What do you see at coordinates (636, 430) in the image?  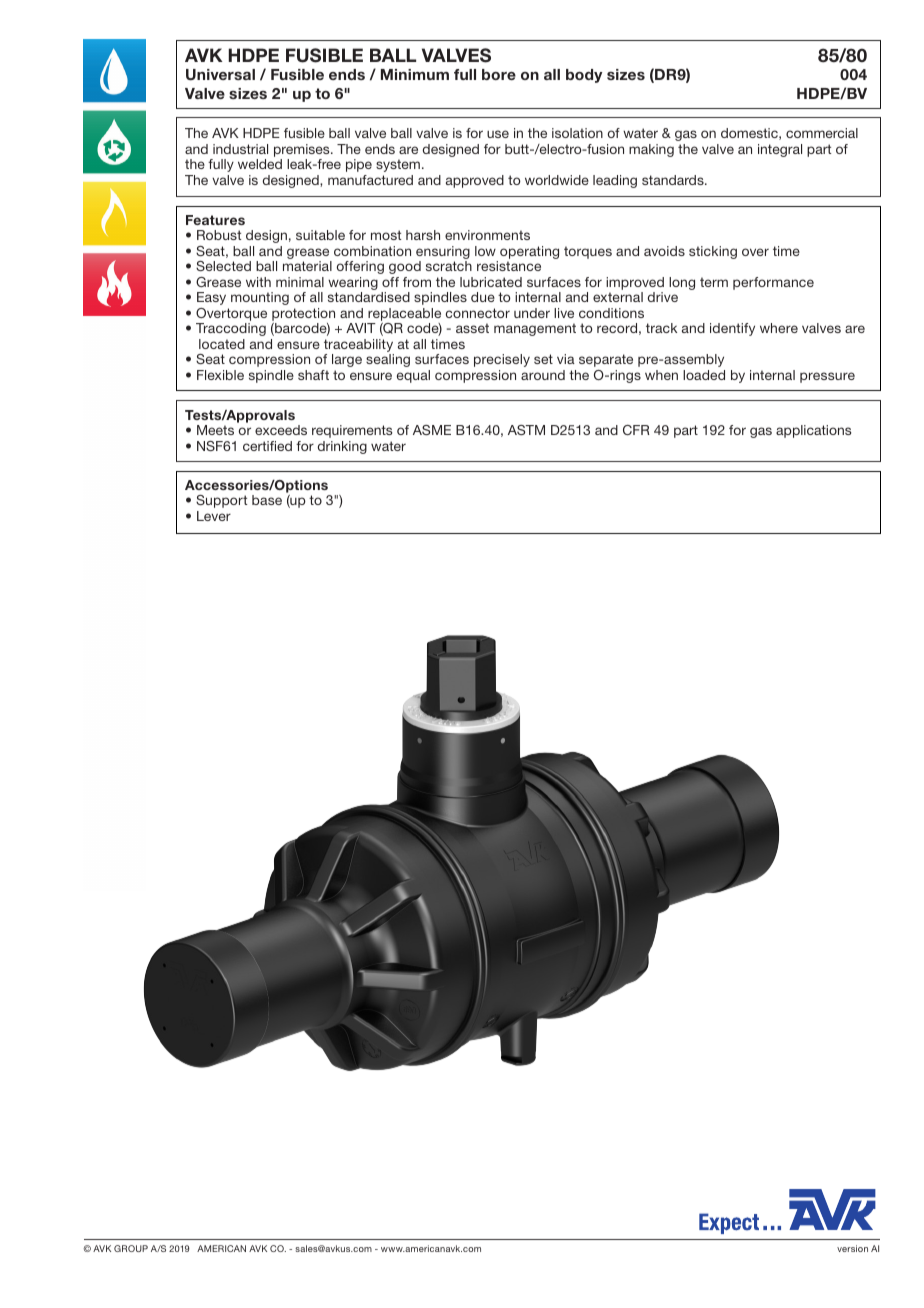 I see `CFR` at bounding box center [636, 430].
